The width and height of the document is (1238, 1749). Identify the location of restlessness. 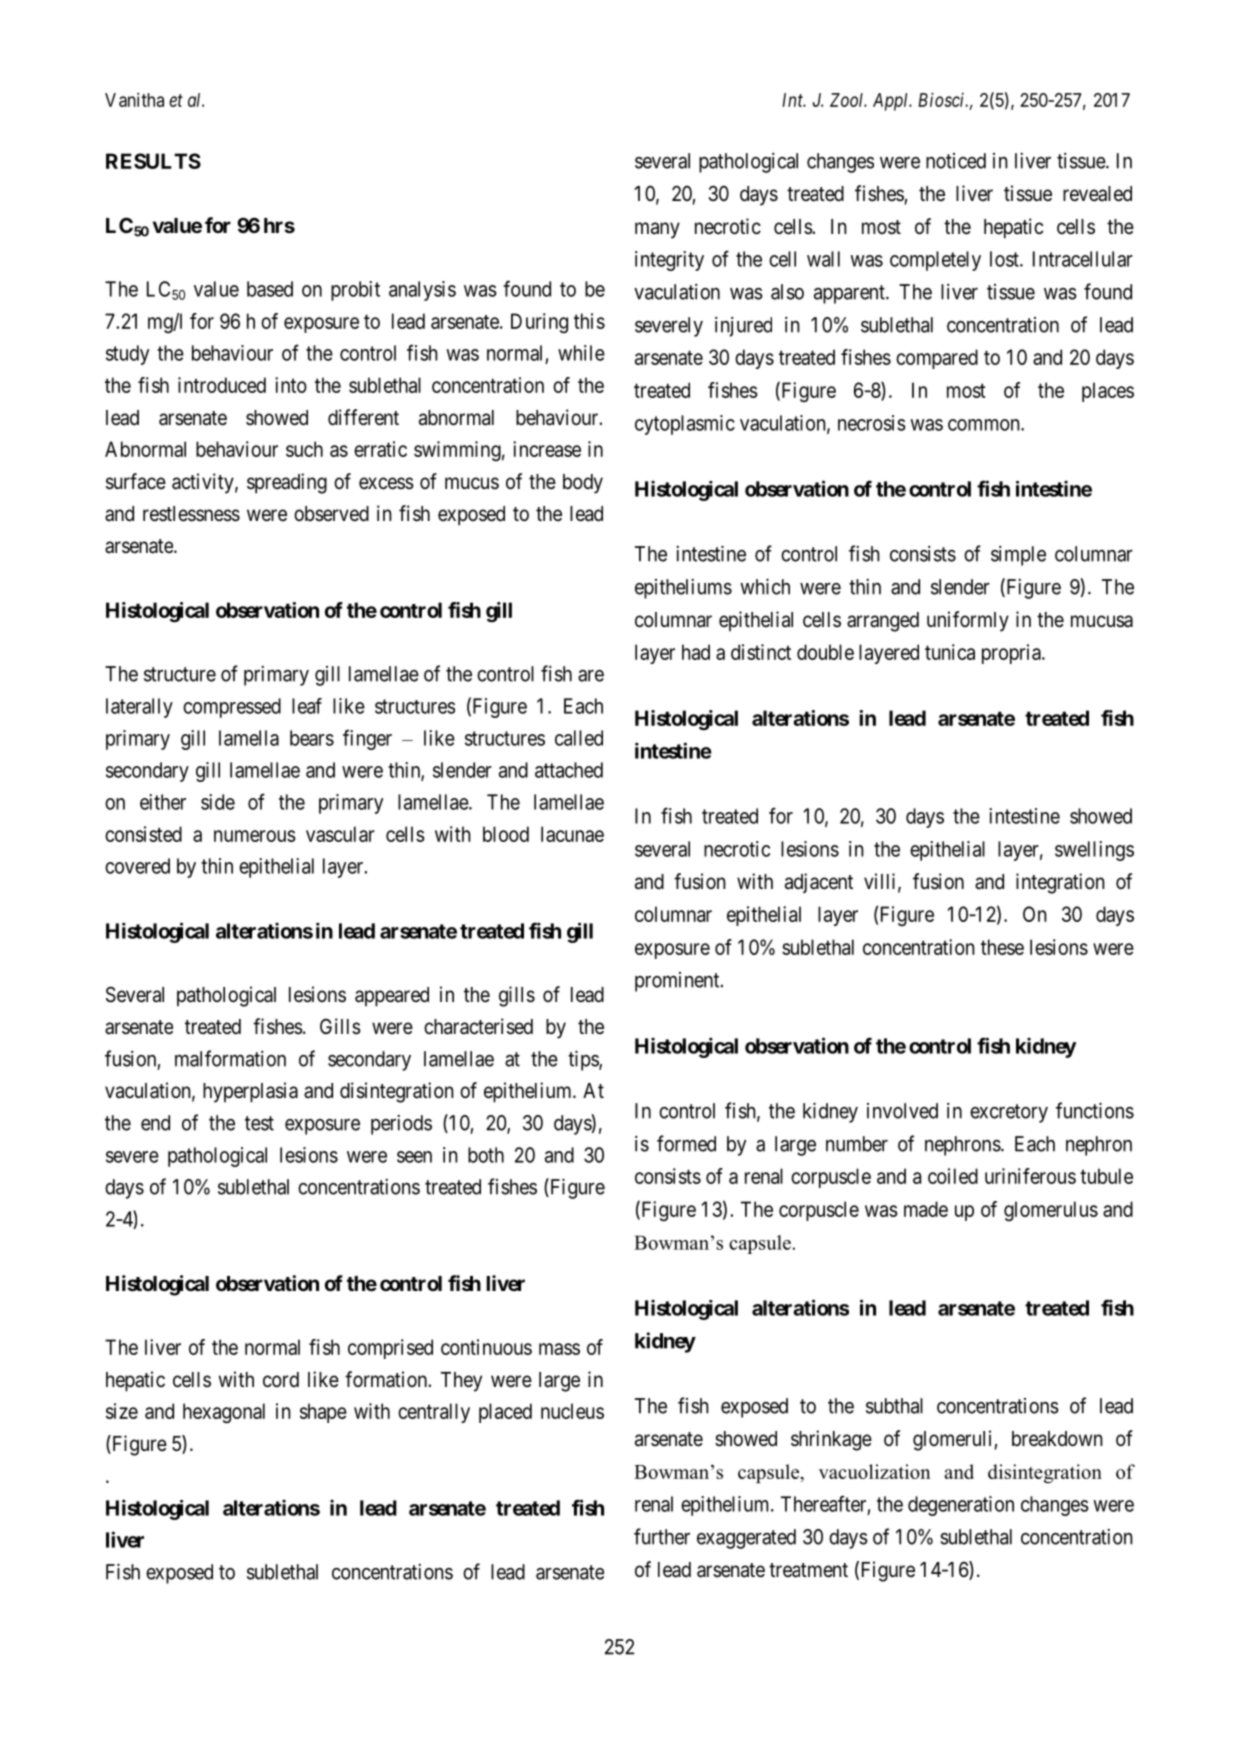
(191, 514).
